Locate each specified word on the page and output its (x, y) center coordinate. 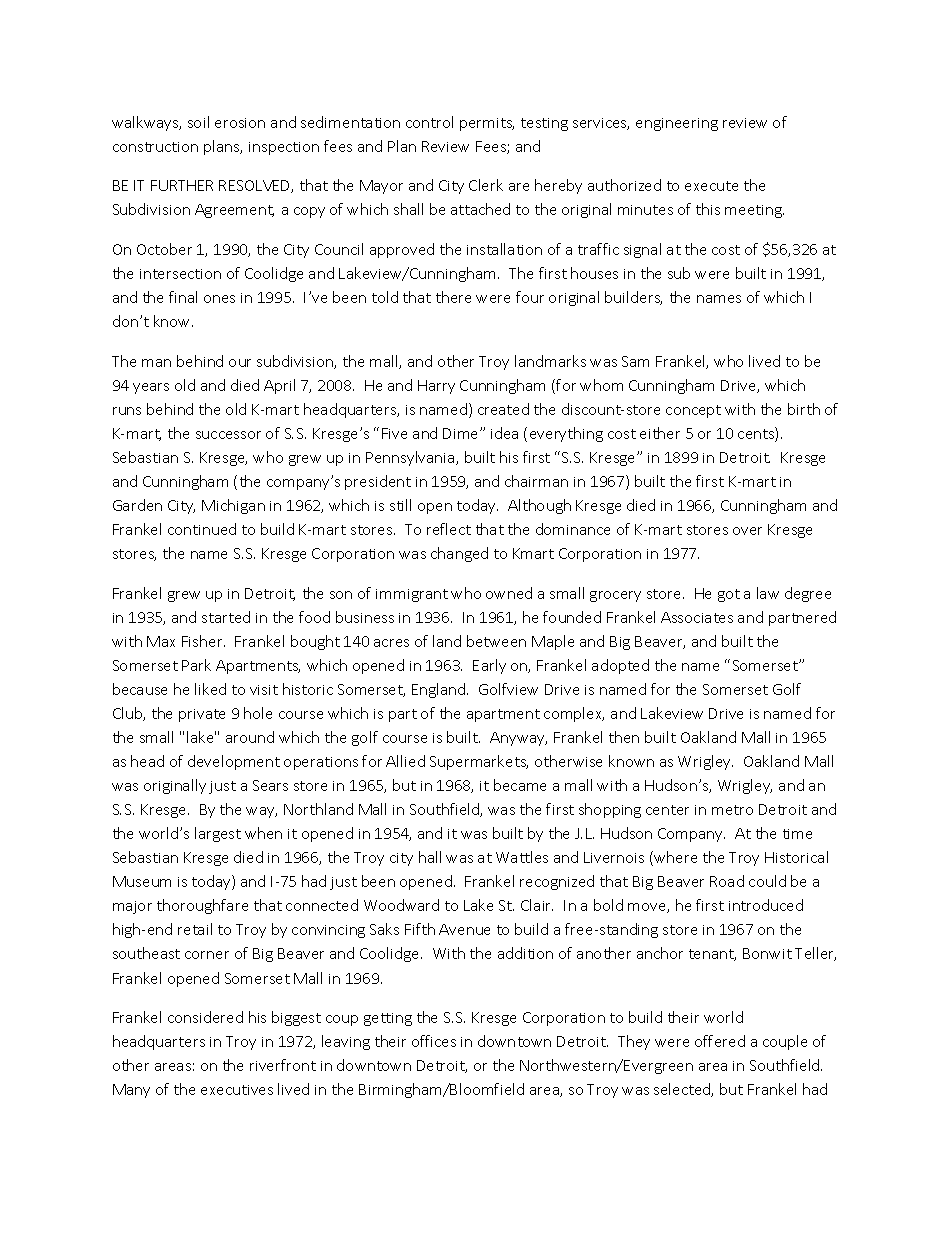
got (729, 595)
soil (198, 122)
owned (509, 593)
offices (434, 1041)
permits (487, 124)
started (226, 617)
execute (711, 186)
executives (237, 1090)
